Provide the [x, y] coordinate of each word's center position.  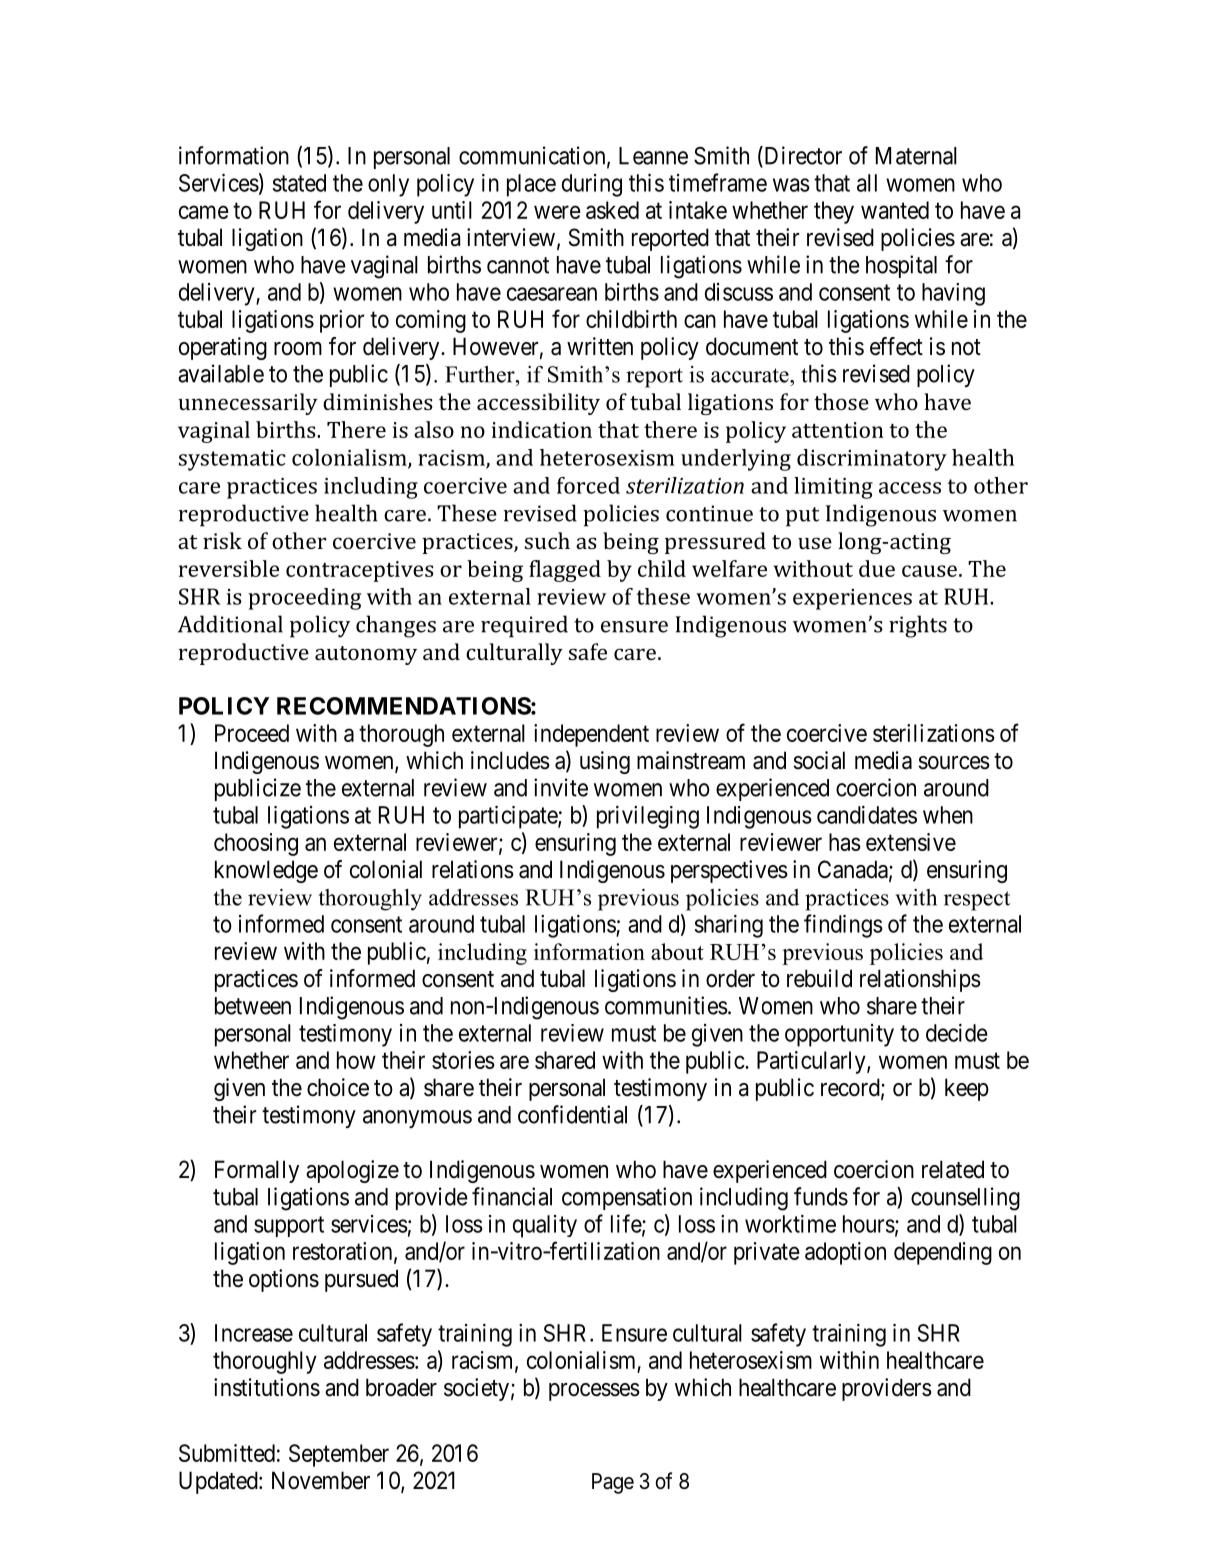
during [592, 185]
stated [299, 183]
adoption [845, 1253]
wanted [895, 210]
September [339, 1455]
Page [613, 1483]
